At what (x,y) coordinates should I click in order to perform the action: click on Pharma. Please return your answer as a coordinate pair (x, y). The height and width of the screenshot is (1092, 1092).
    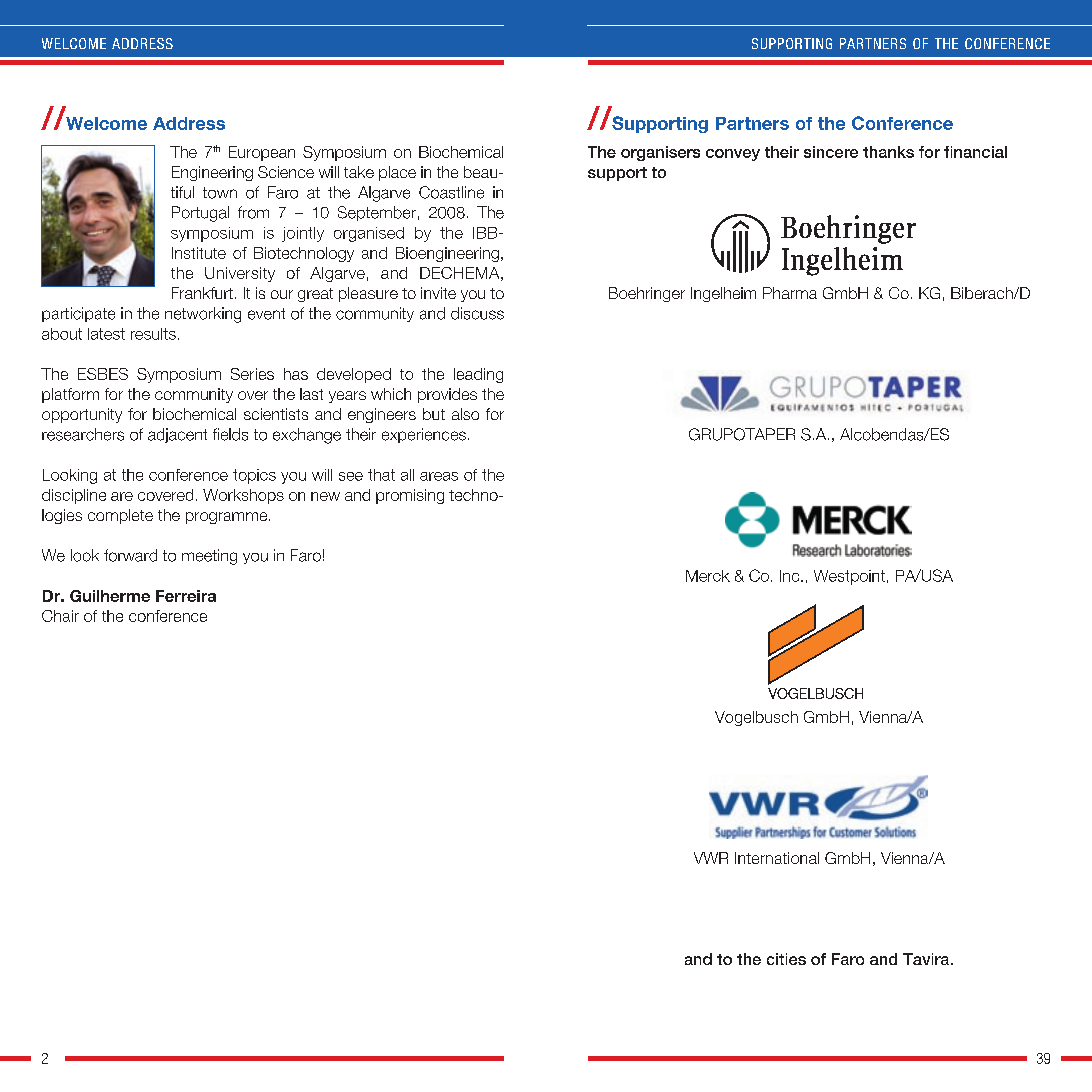
    Looking at the image, I should click on (790, 293).
